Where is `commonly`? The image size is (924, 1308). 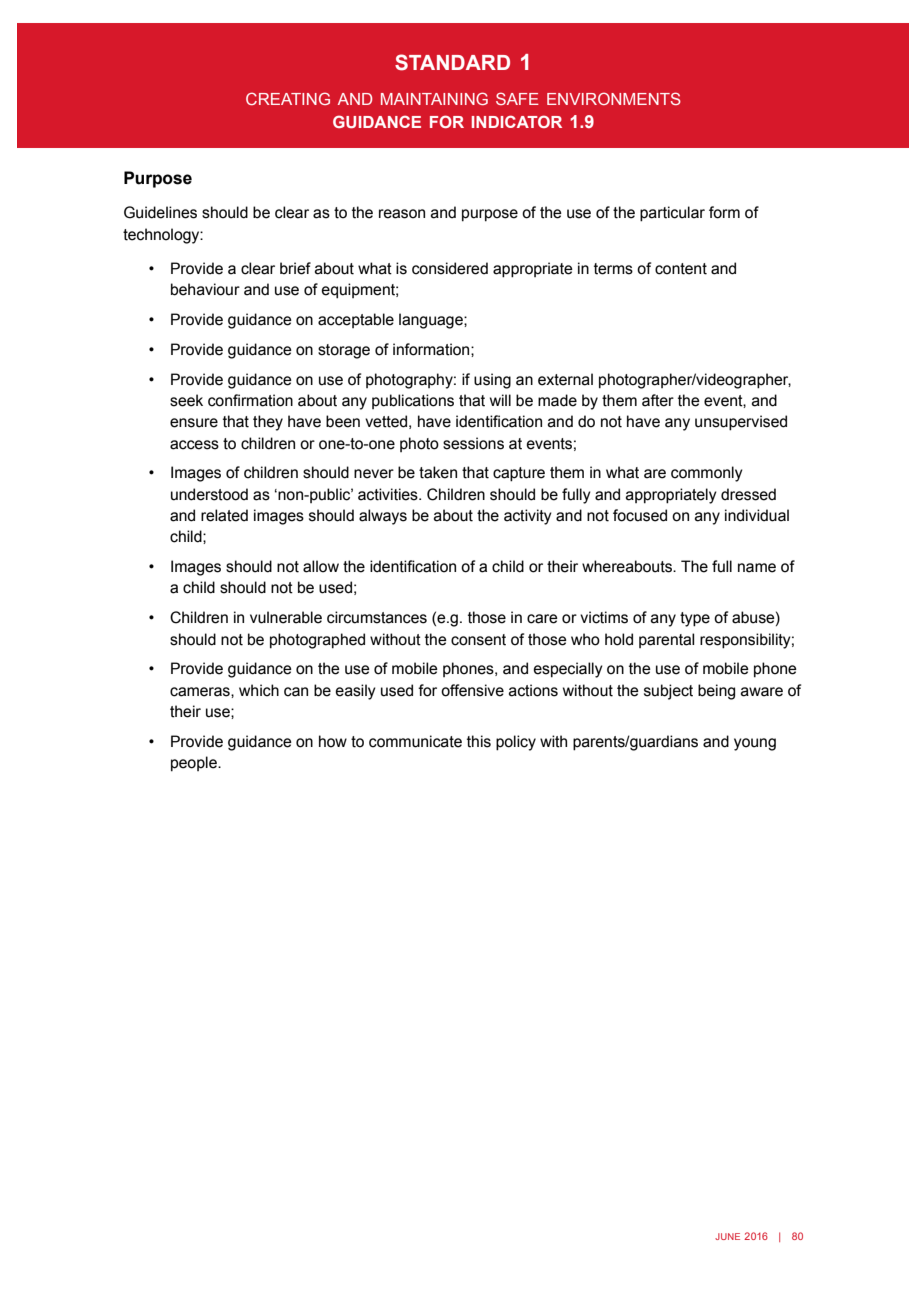 commonly is located at coordinates (707, 474).
